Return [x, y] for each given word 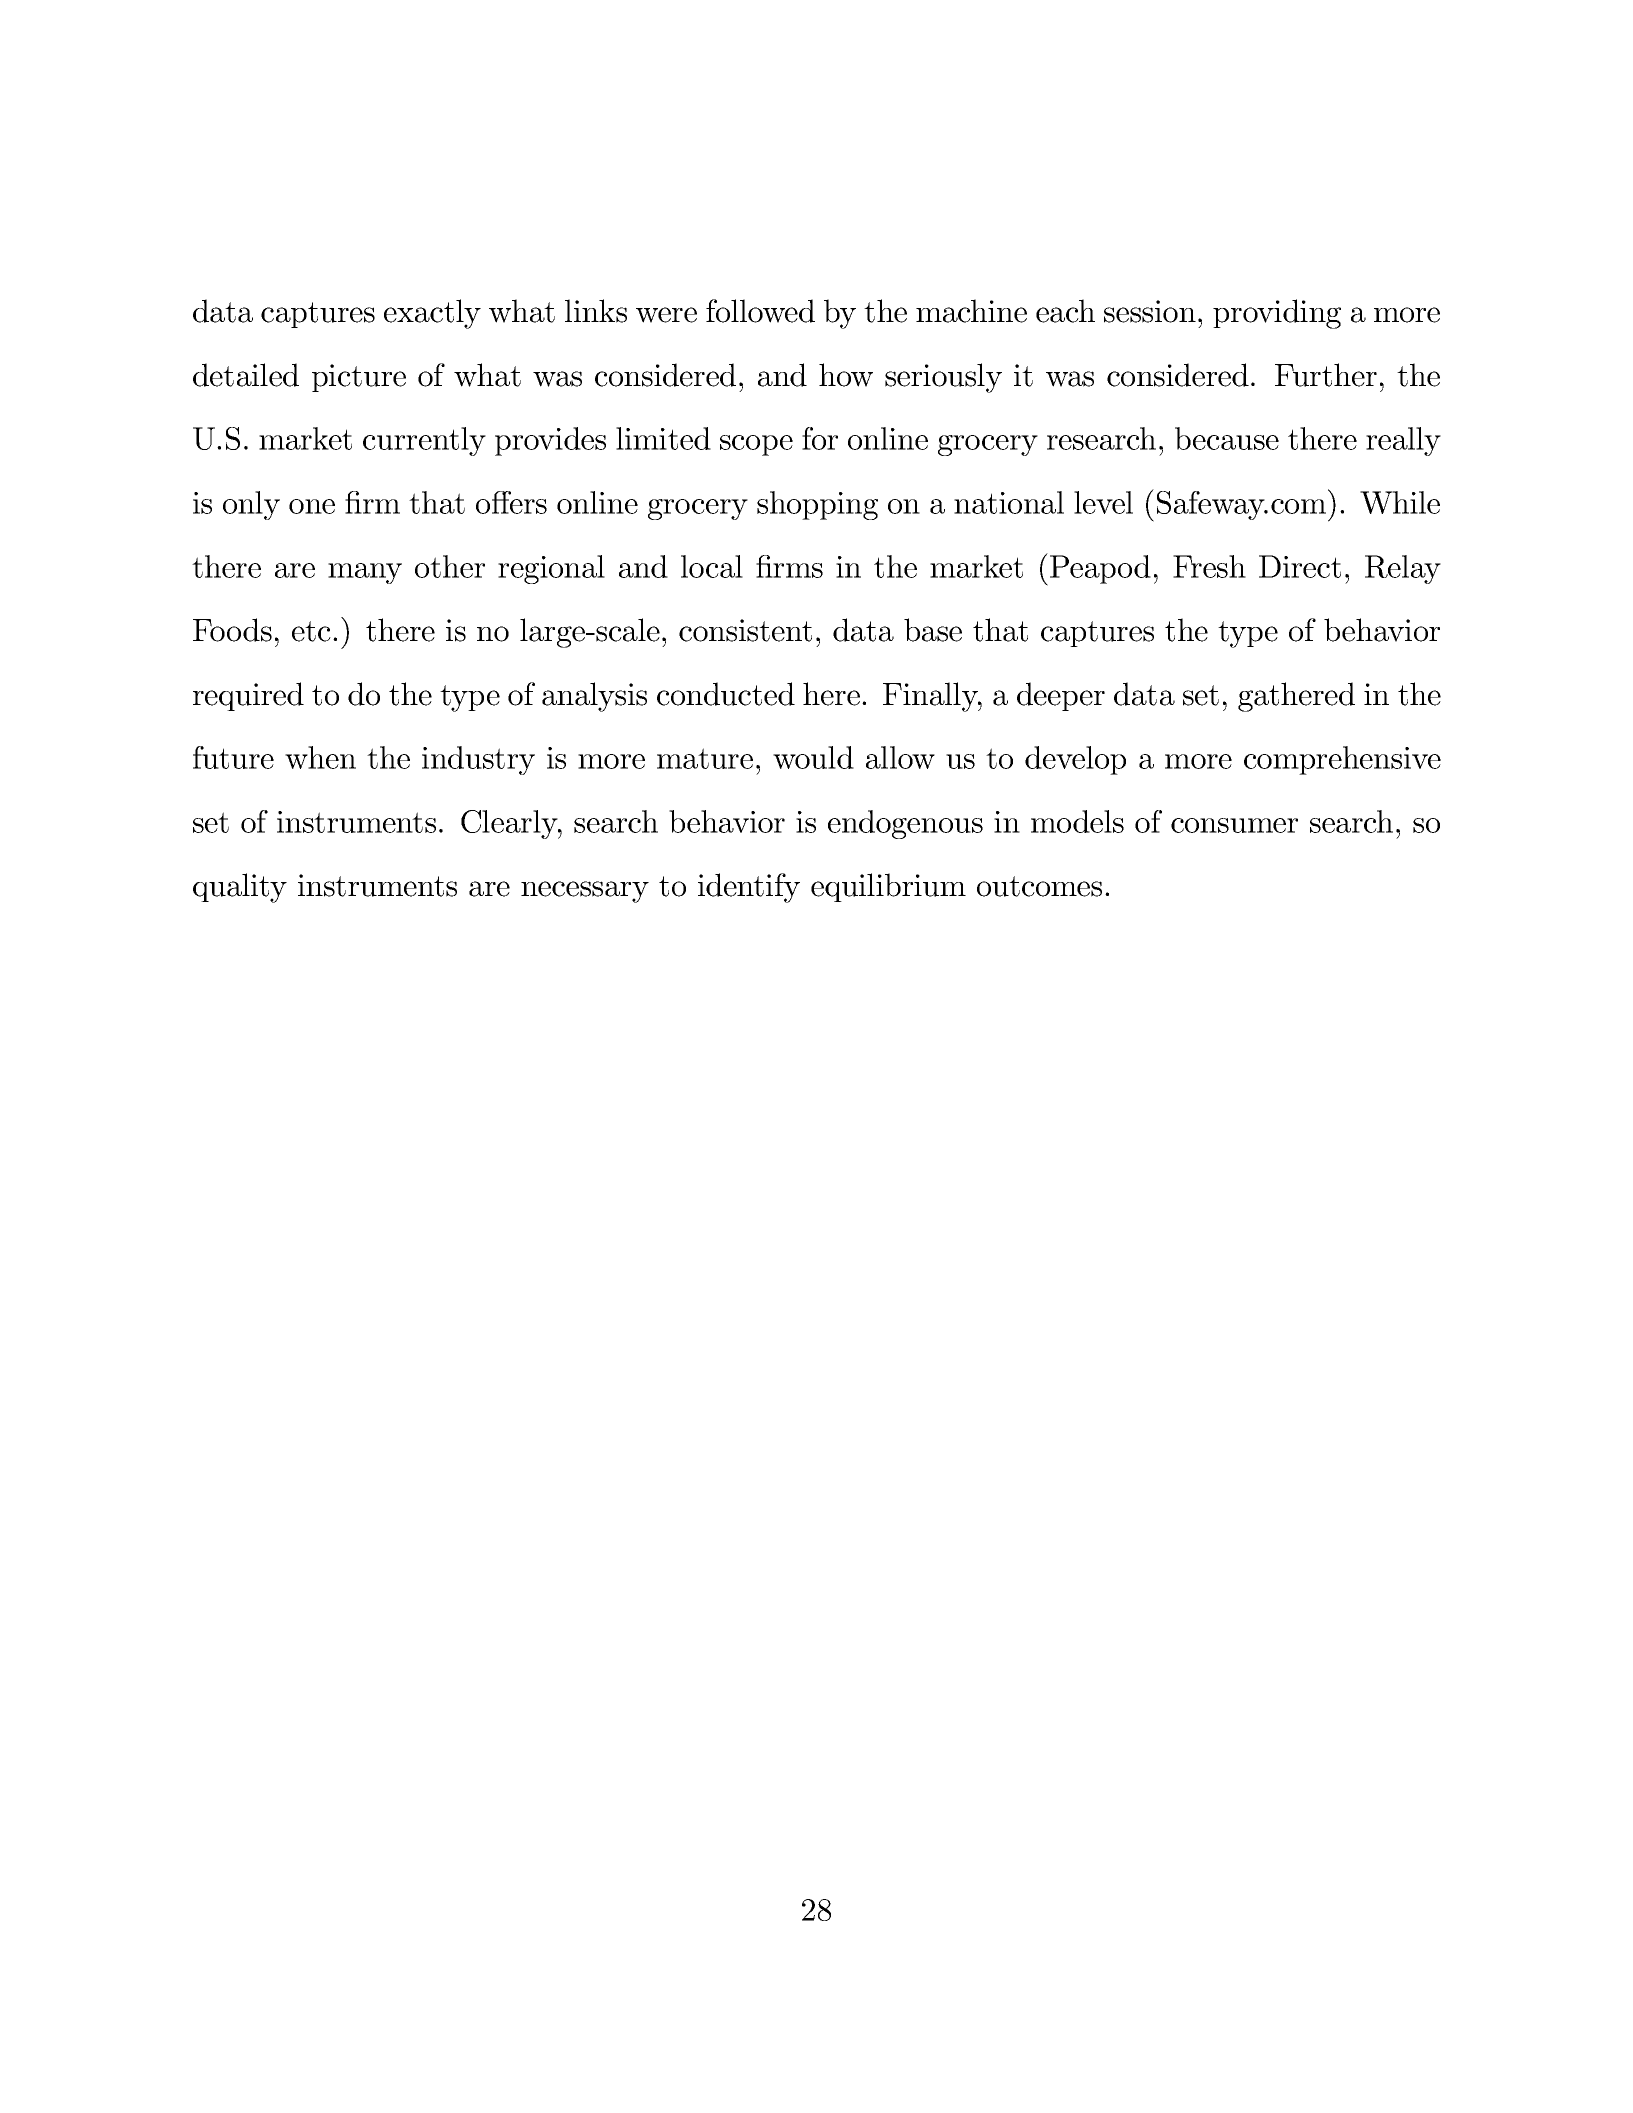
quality [240, 888]
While [1400, 502]
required [248, 696]
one [312, 506]
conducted [726, 694]
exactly [432, 314]
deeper [1061, 696]
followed [760, 311]
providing [1277, 314]
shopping [817, 505]
